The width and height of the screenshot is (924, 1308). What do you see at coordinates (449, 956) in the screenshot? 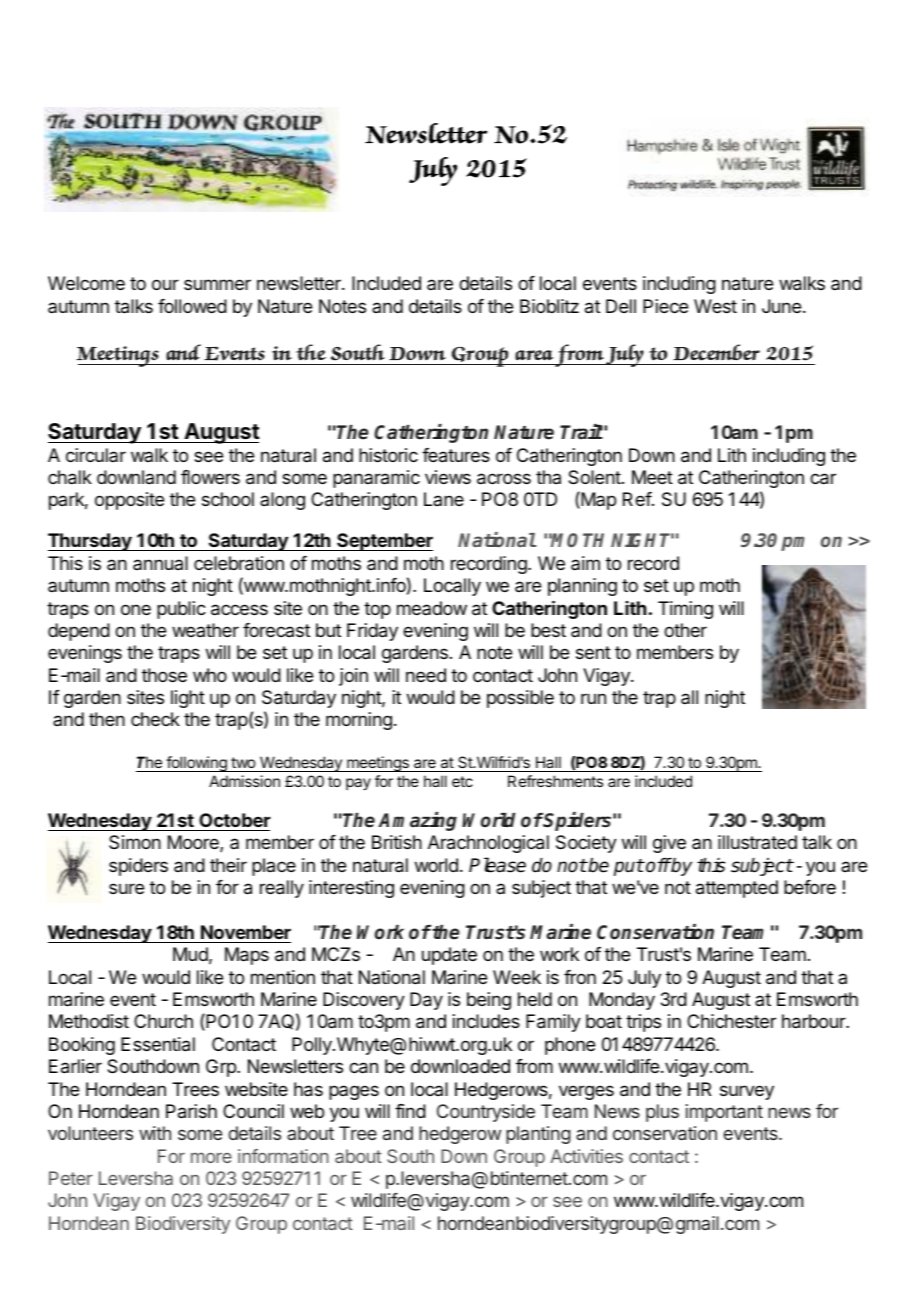
I see `update` at bounding box center [449, 956].
